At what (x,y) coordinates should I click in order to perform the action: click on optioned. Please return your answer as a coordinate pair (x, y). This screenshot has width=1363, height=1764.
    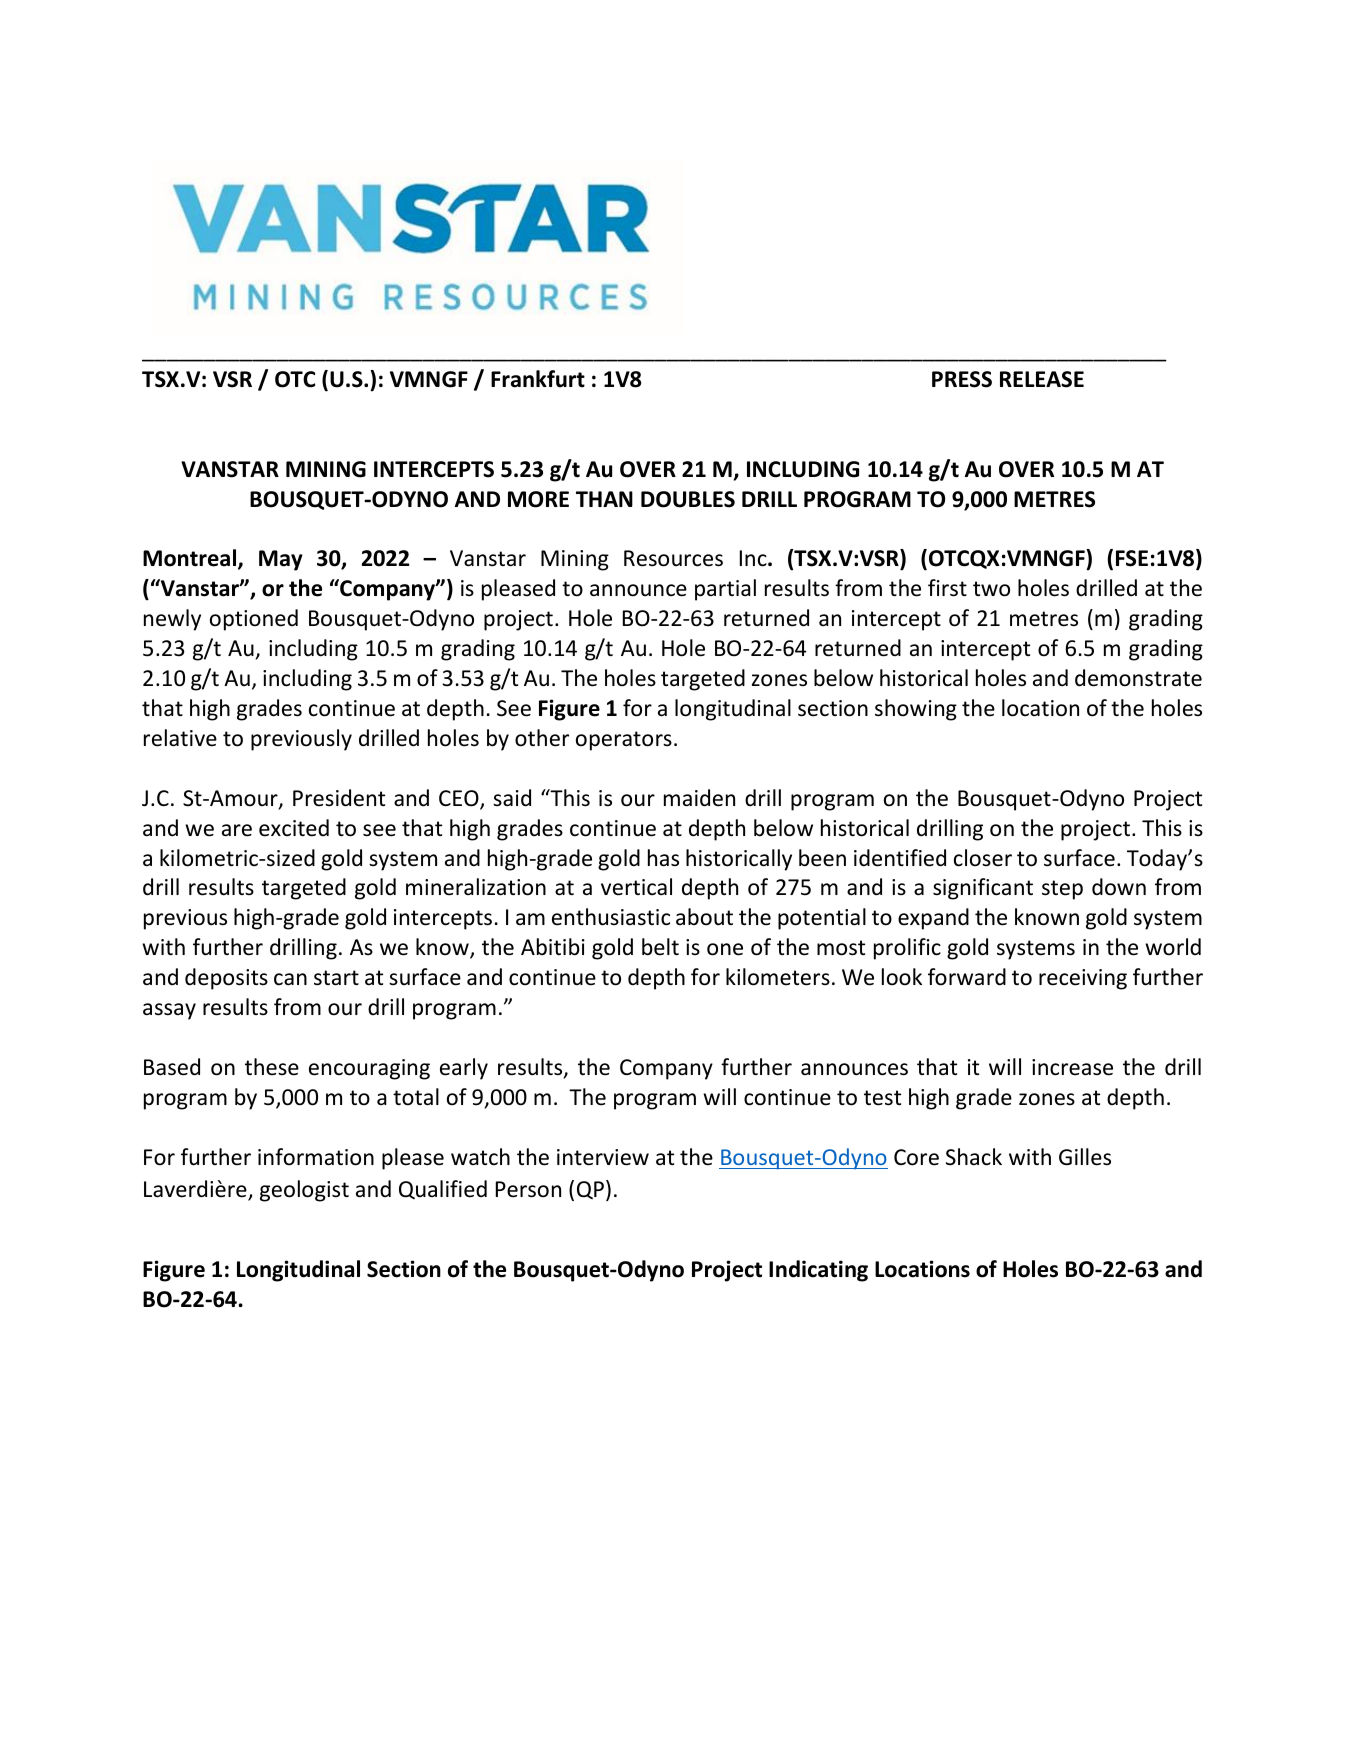
    Looking at the image, I should click on (254, 620).
